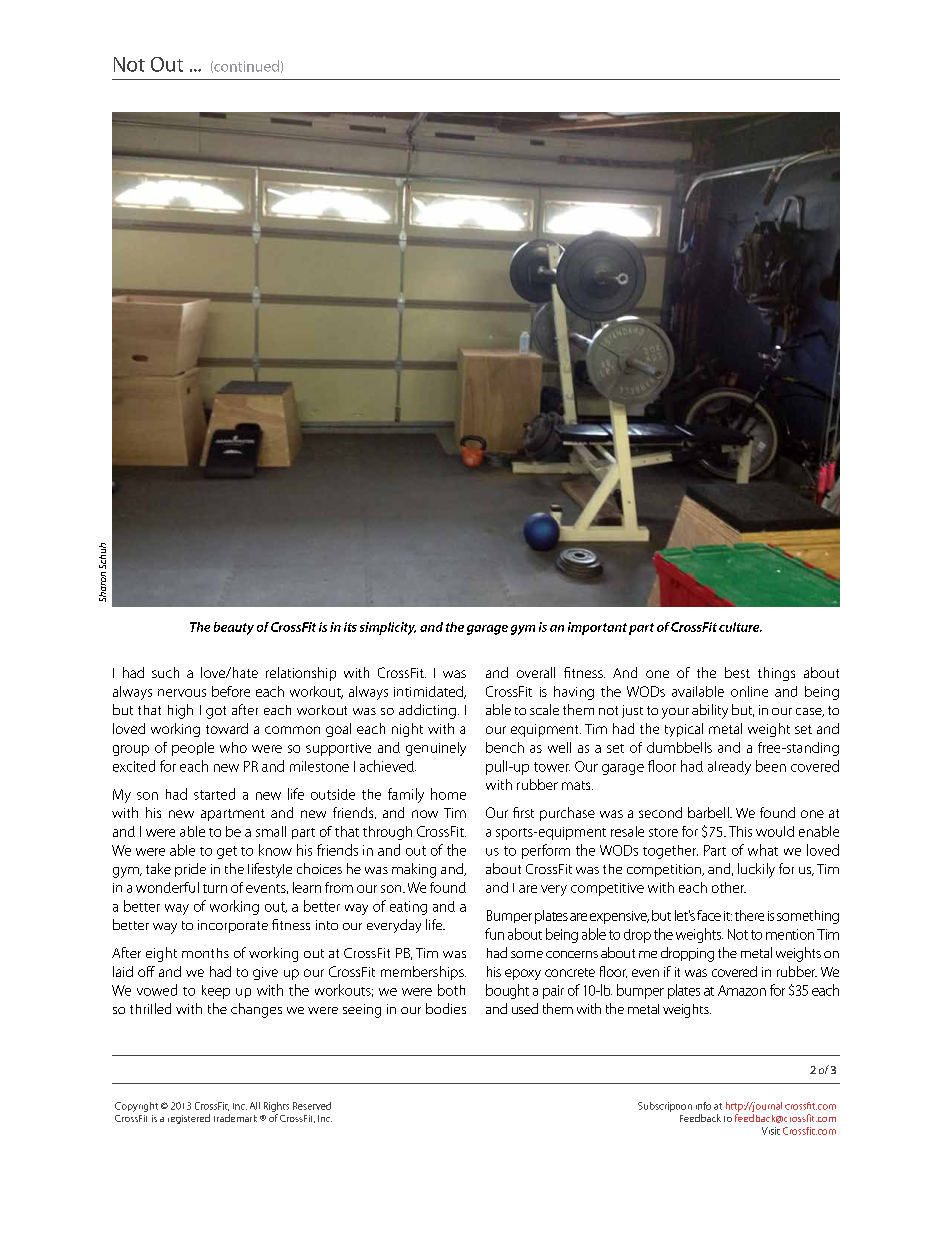 The image size is (952, 1233). Describe the element at coordinates (451, 990) in the image. I see `both` at that location.
